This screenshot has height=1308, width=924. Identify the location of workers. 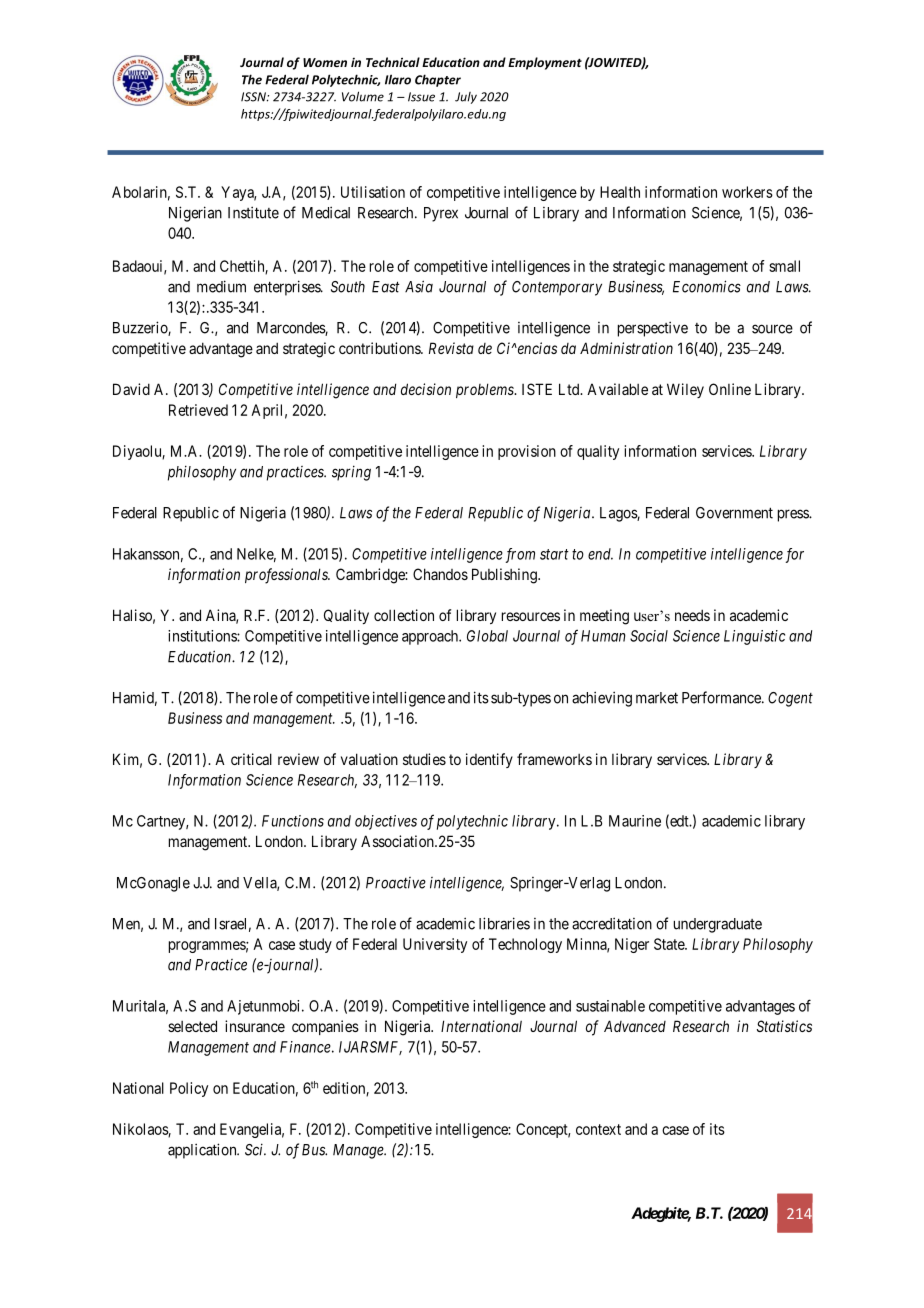
(747, 192).
